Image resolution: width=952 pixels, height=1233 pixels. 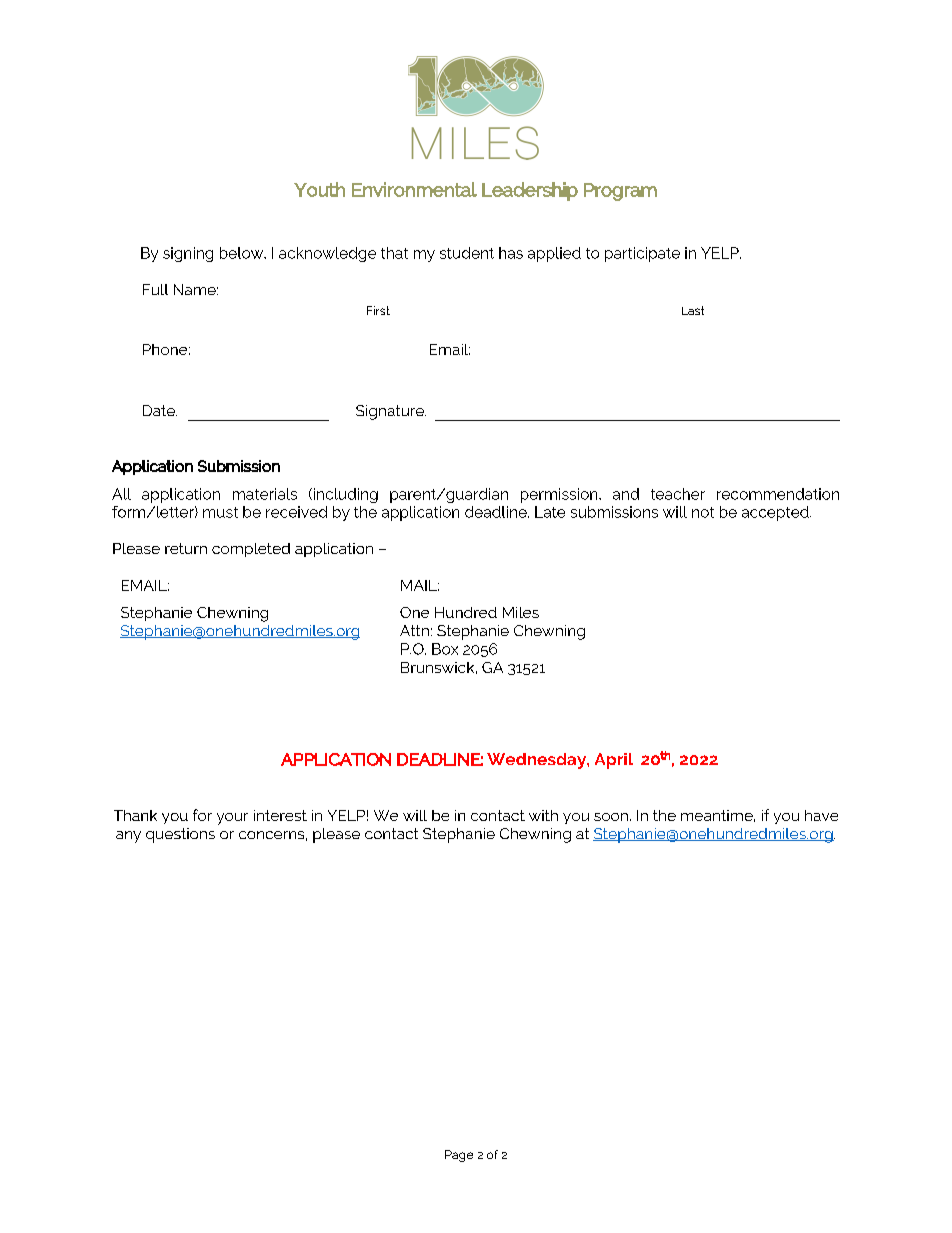 I want to click on return, so click(x=186, y=548).
